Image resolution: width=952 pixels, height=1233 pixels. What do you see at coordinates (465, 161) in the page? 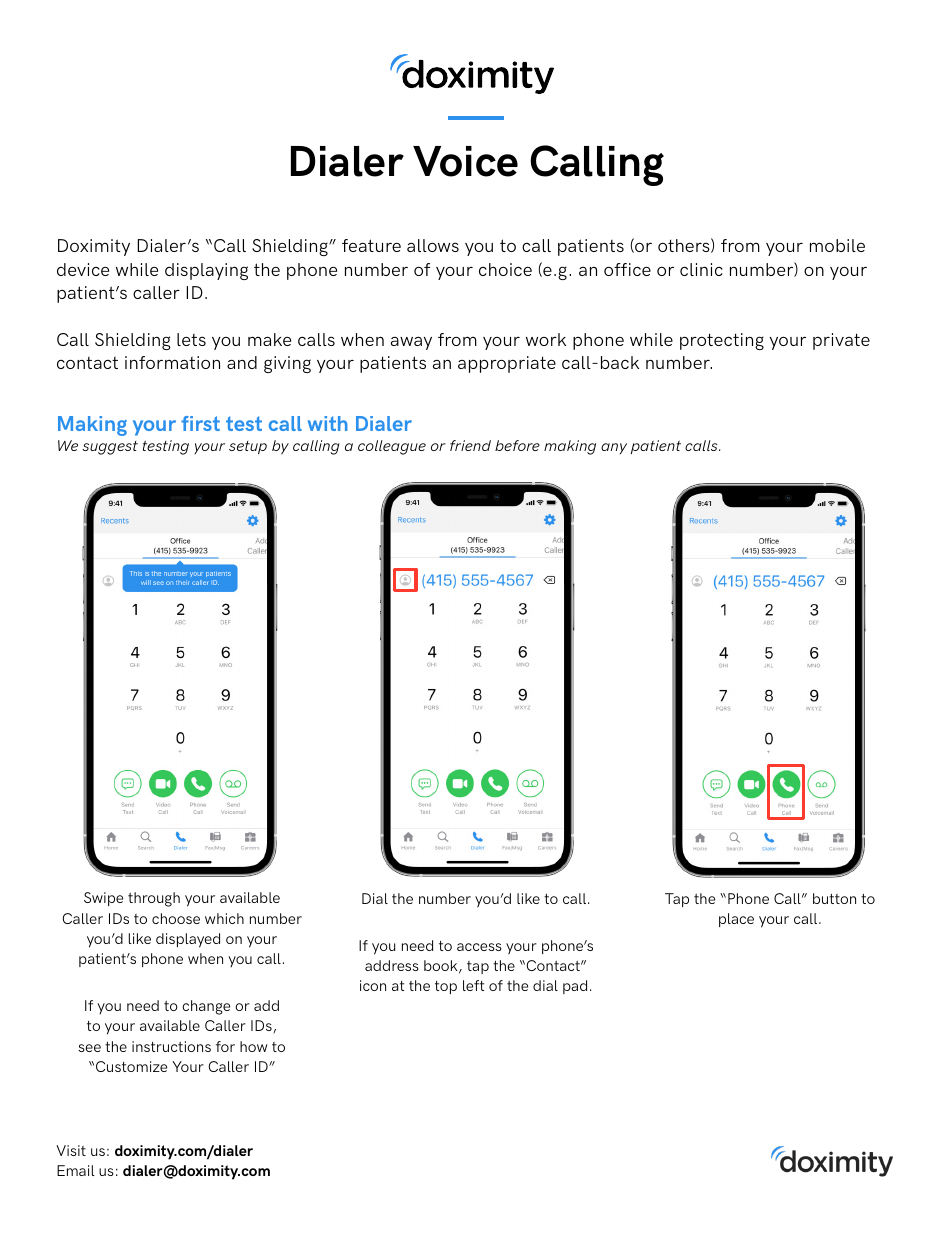
I see `Voice` at bounding box center [465, 161].
